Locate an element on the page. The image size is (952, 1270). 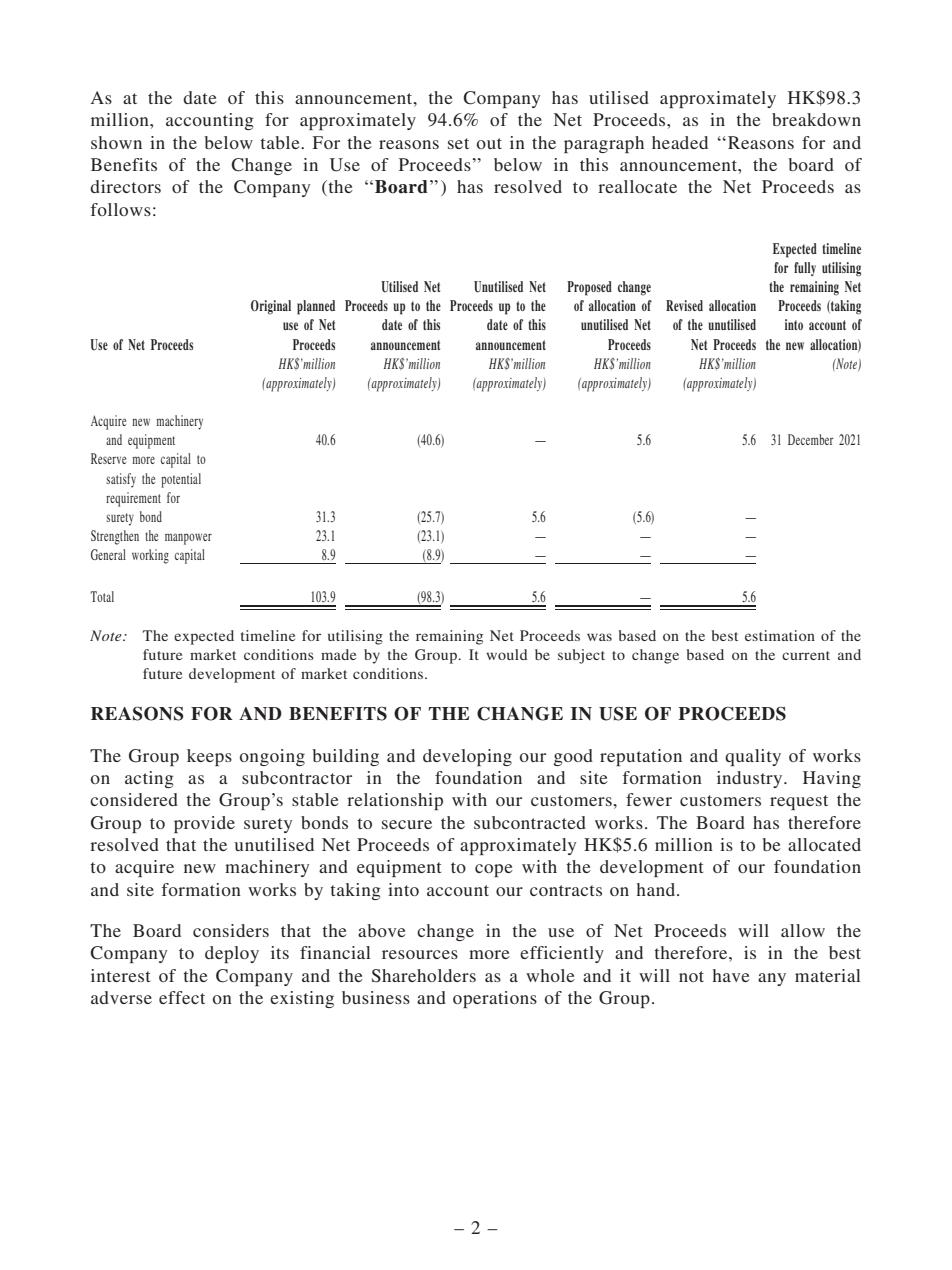
have is located at coordinates (731, 975).
